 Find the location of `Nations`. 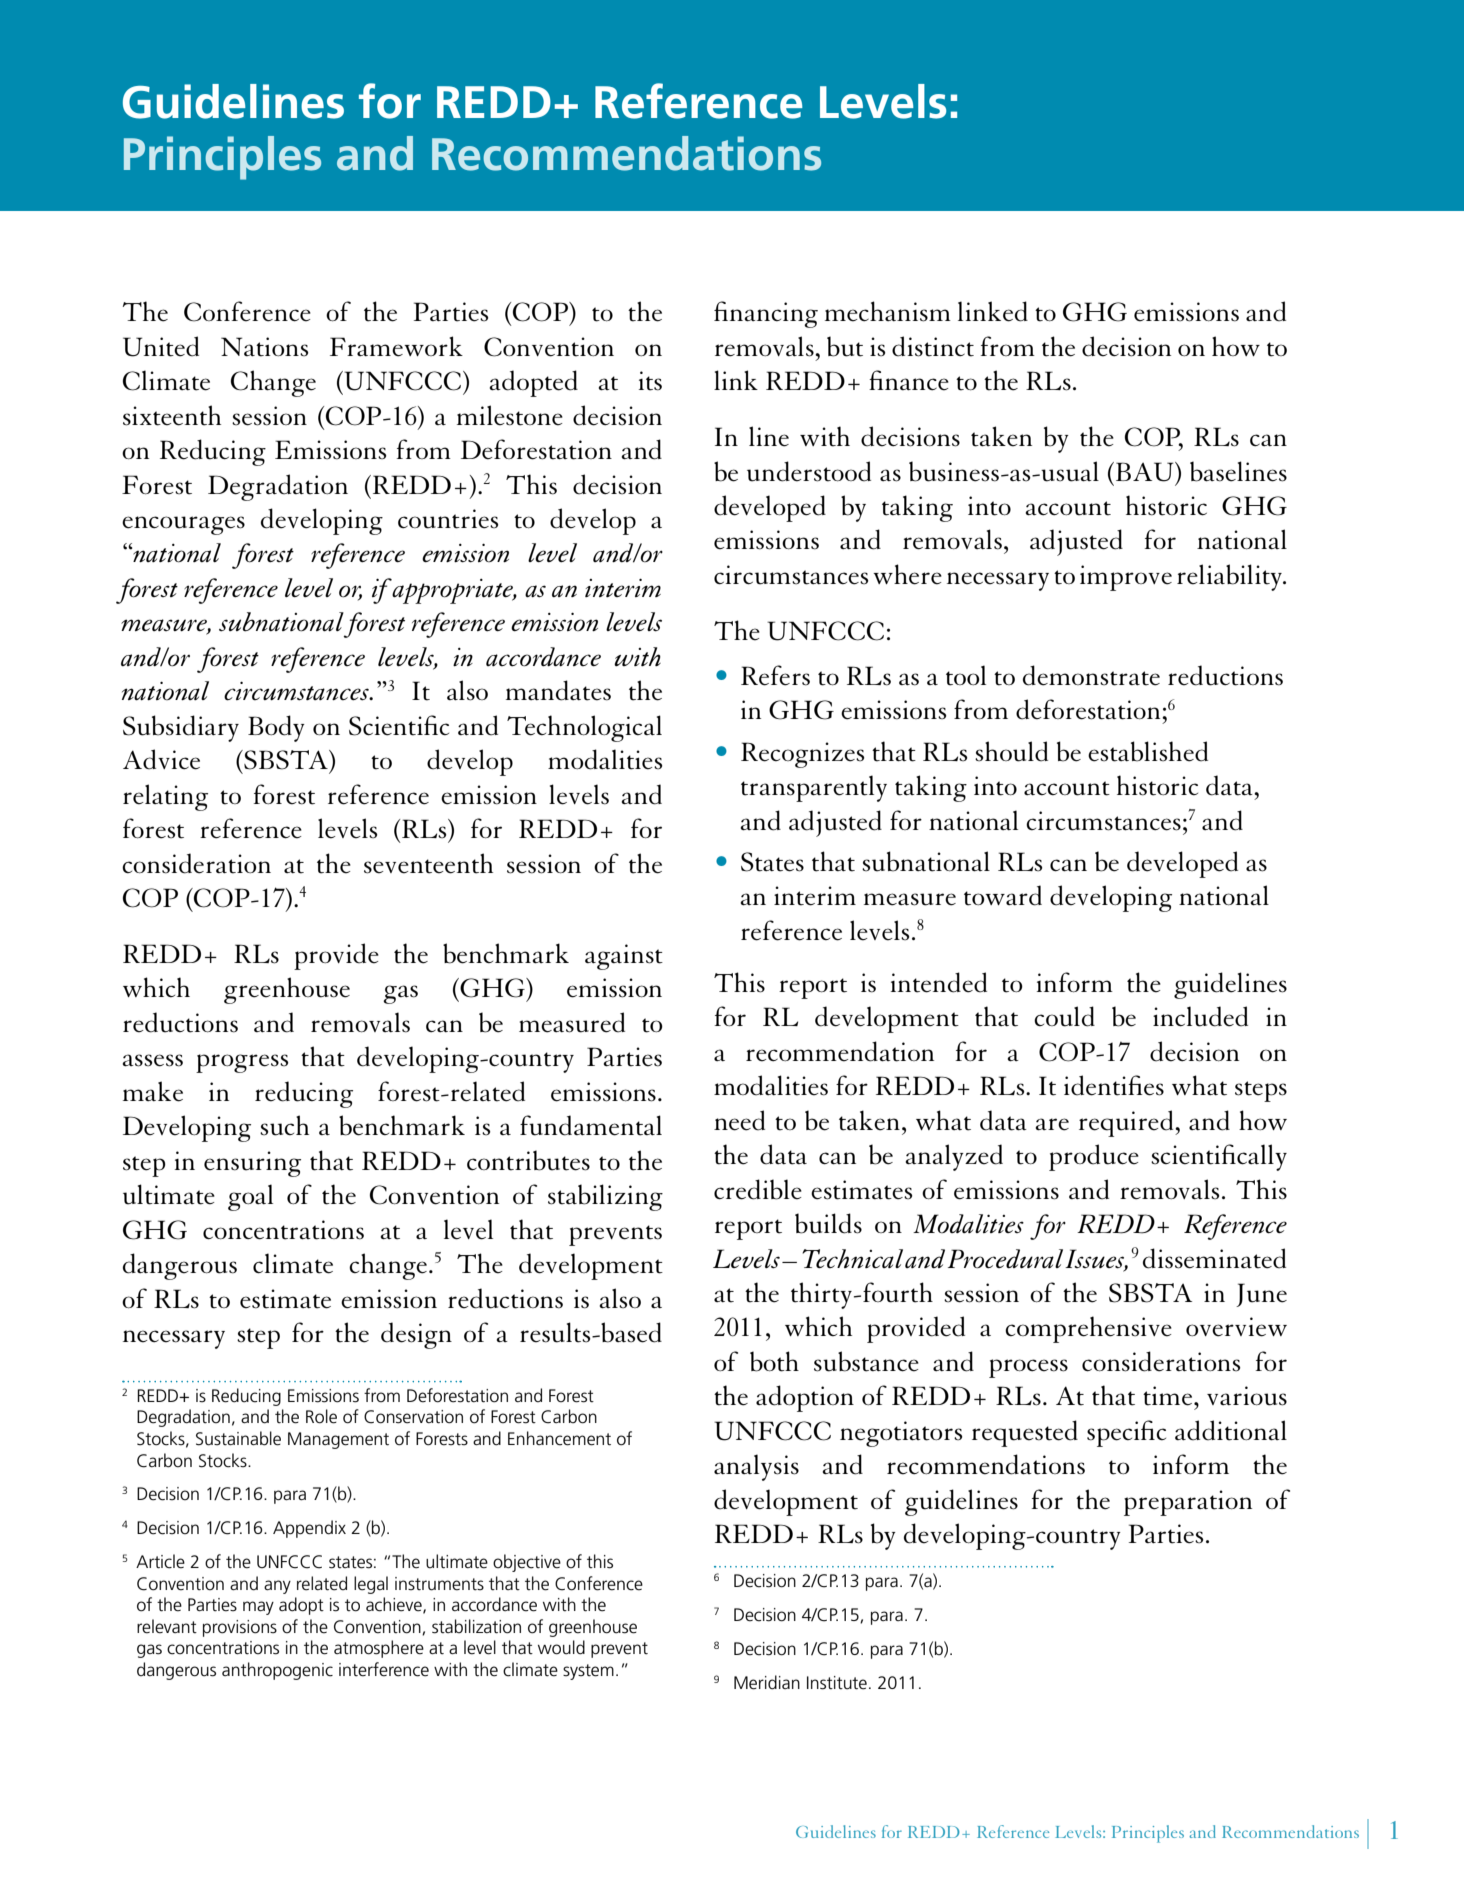

Nations is located at coordinates (265, 347).
